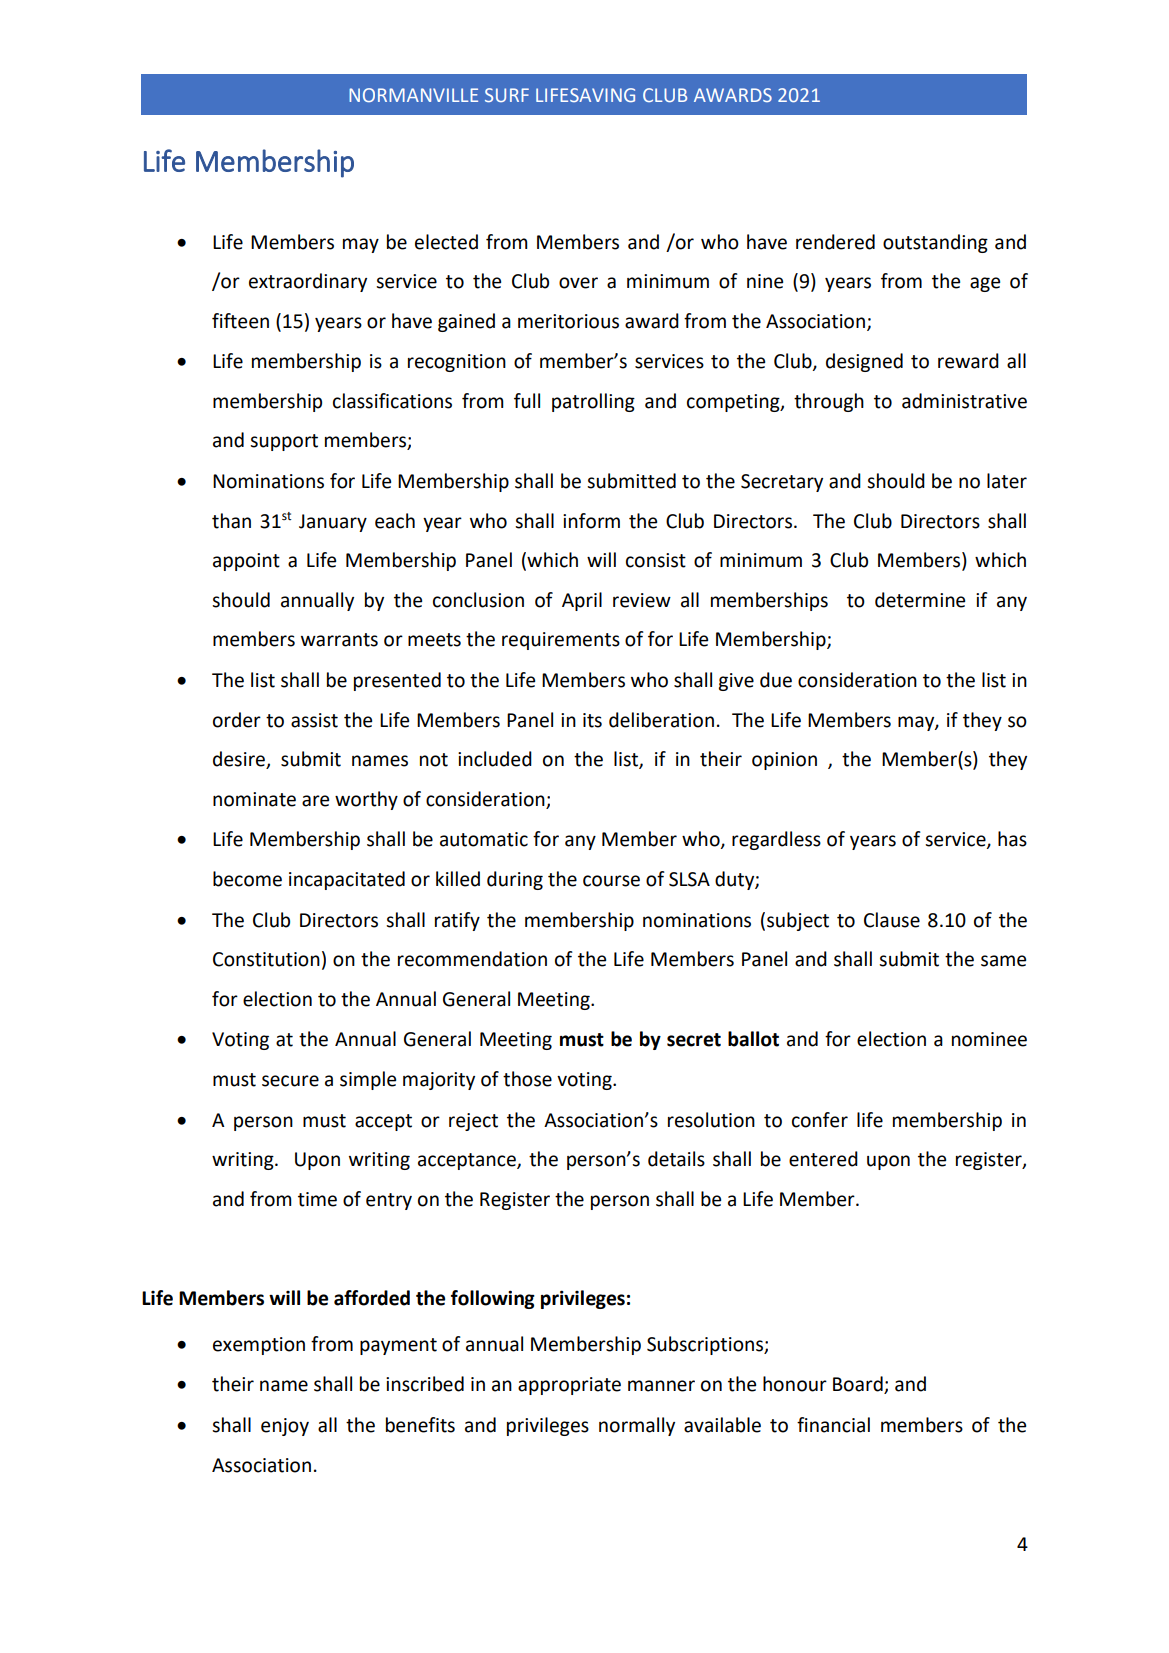  What do you see at coordinates (892, 920) in the page?
I see `Clause` at bounding box center [892, 920].
